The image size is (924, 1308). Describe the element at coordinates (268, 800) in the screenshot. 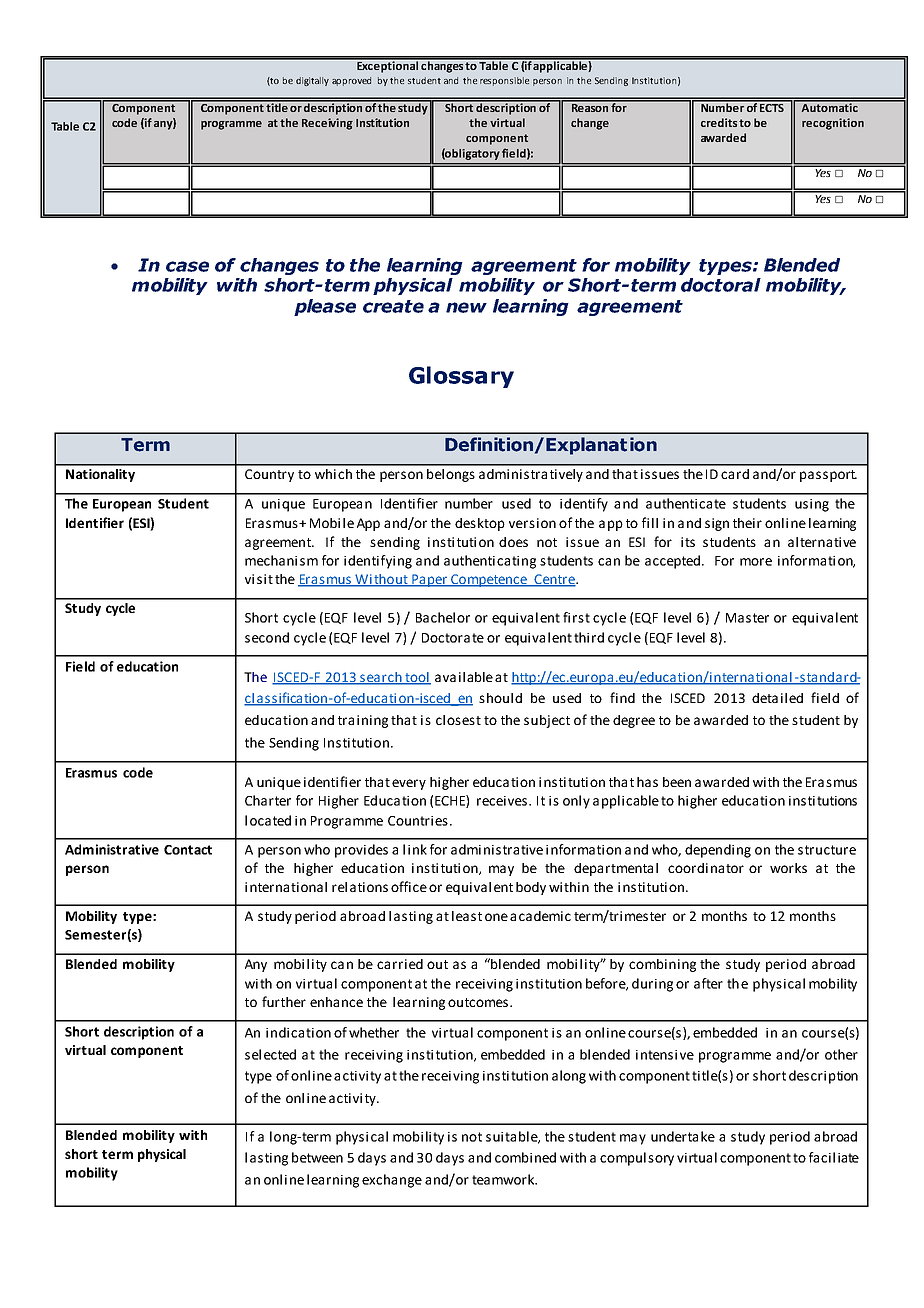

I see `Charter` at that location.
